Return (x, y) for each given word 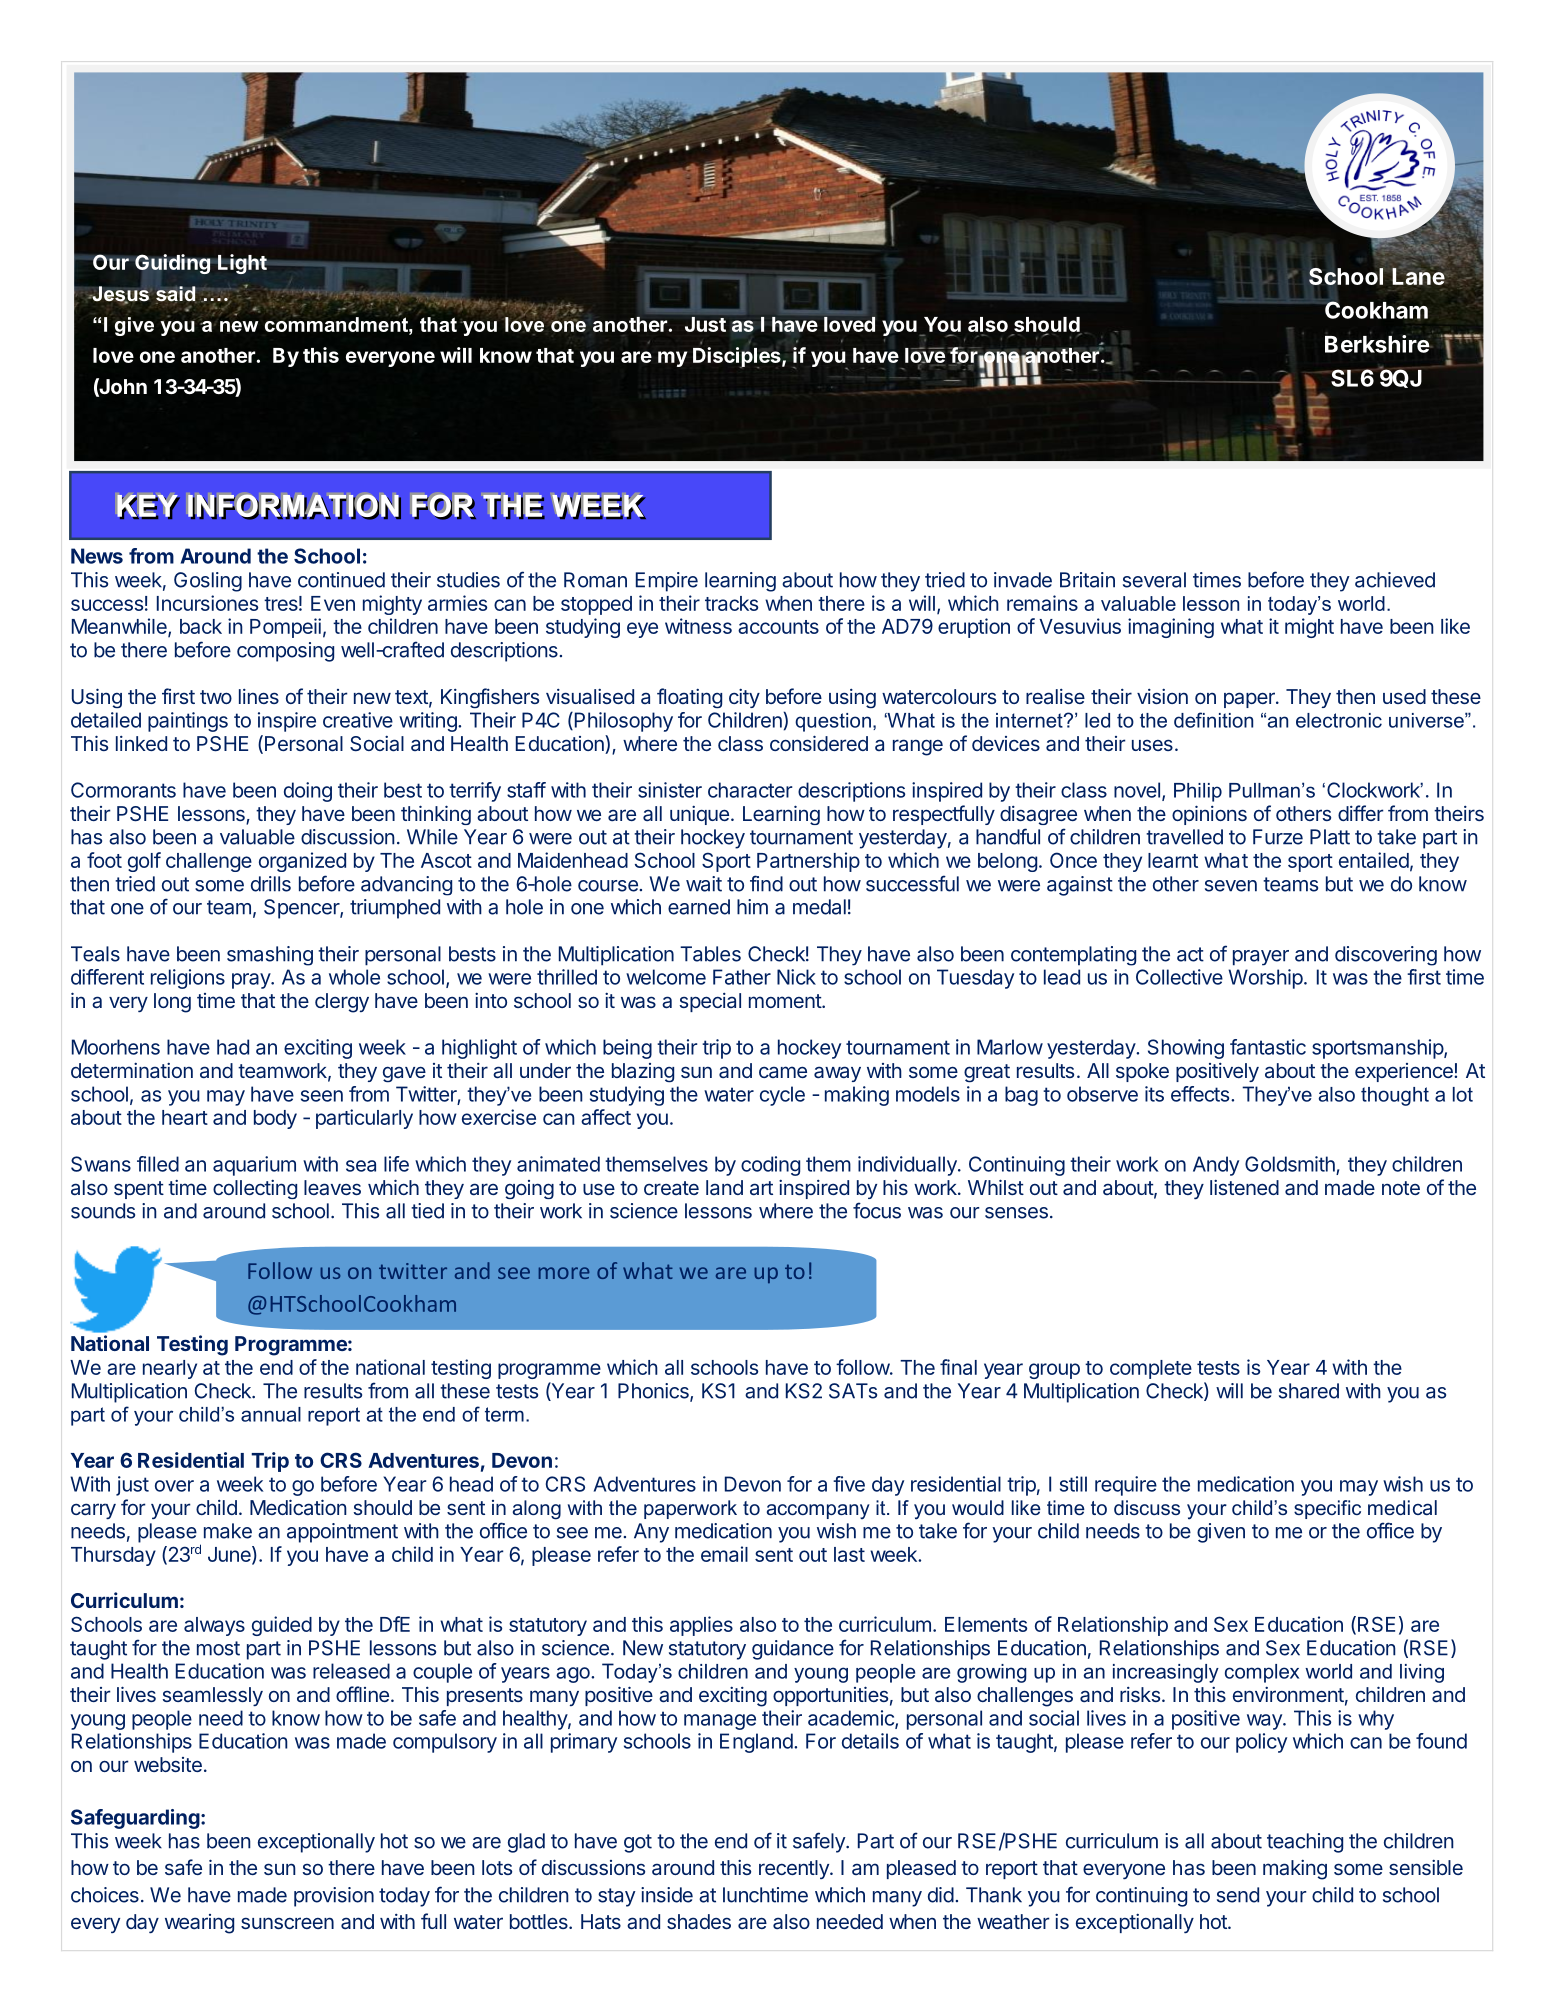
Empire (667, 582)
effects (1201, 1094)
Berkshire (1378, 344)
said (176, 295)
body (275, 1119)
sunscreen (287, 1923)
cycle (782, 1096)
